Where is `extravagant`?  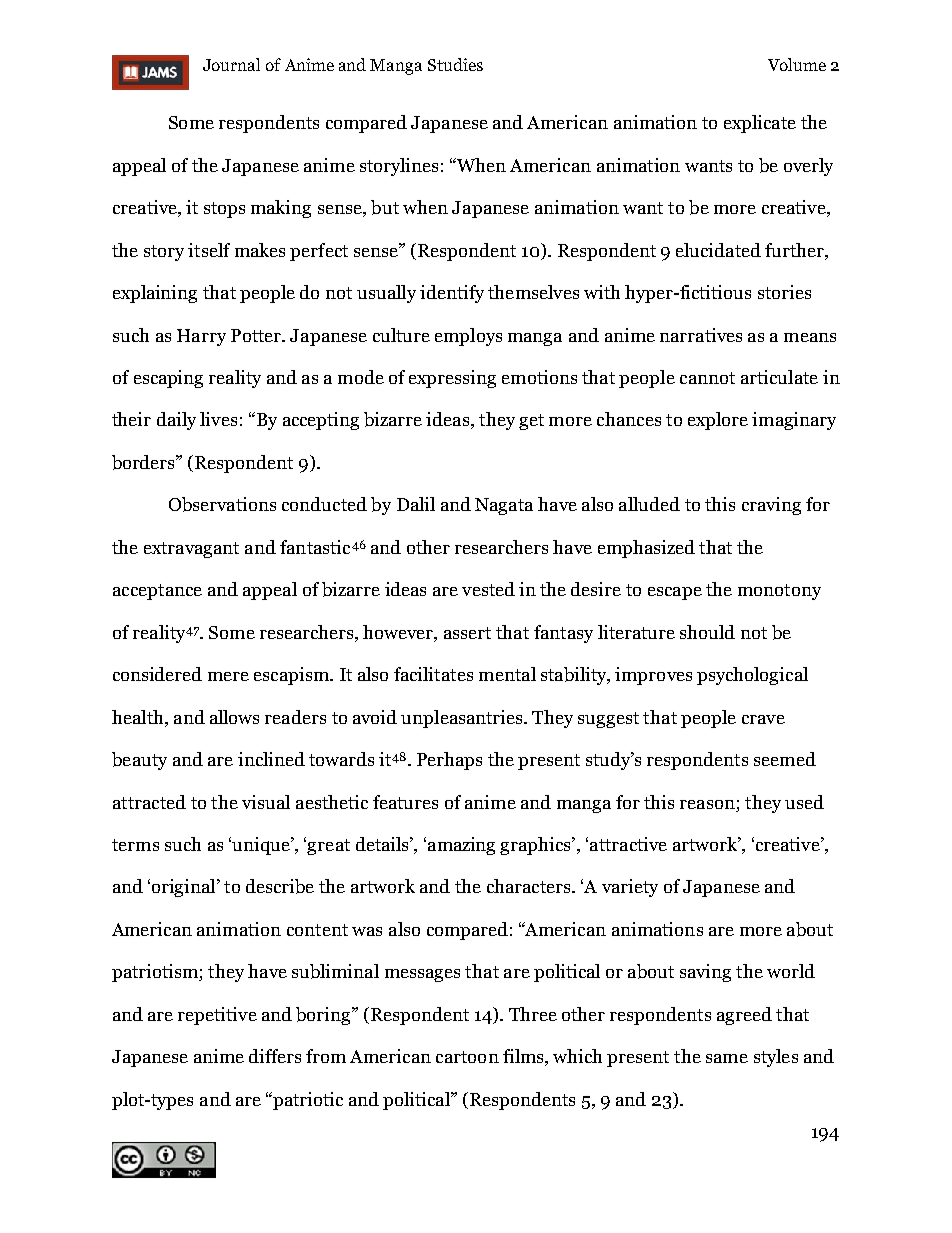
extravagant is located at coordinates (191, 550).
